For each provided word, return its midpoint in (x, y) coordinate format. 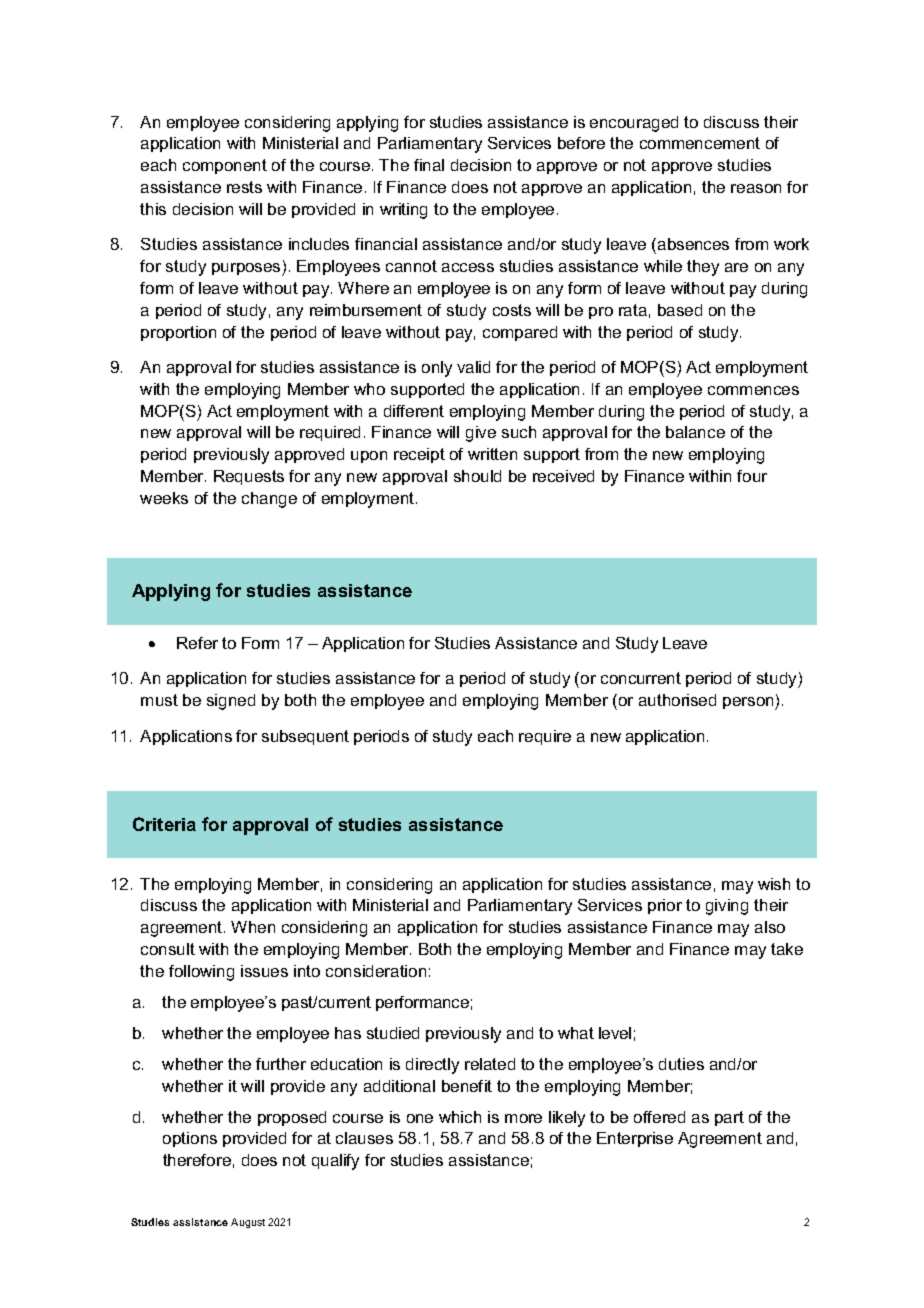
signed (231, 702)
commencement (700, 143)
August (248, 1223)
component (225, 166)
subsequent (305, 737)
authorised (677, 700)
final (429, 165)
